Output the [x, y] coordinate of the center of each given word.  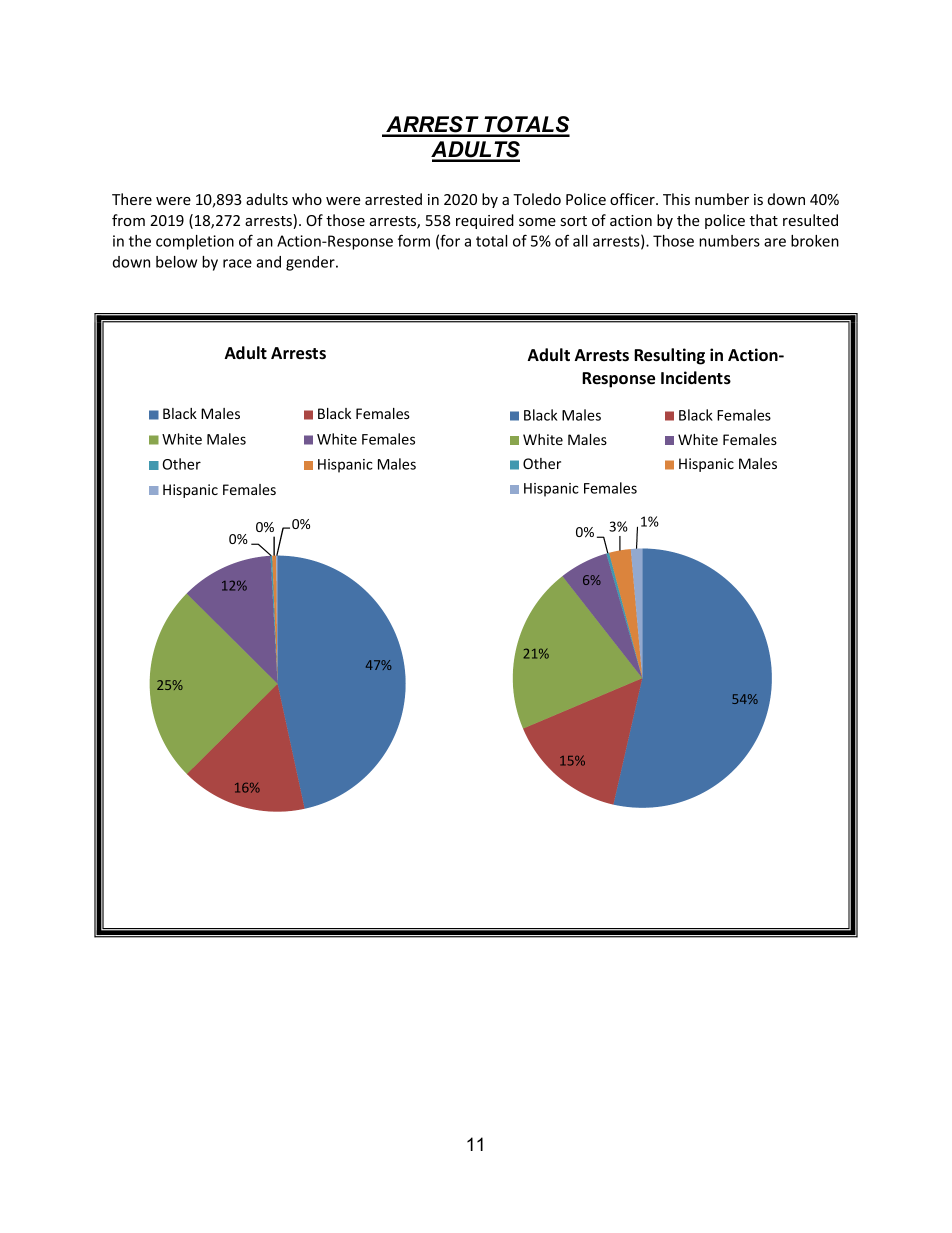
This [676, 199]
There [132, 199]
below [176, 262]
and [268, 262]
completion [195, 242]
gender [311, 263]
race [237, 263]
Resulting [669, 356]
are [775, 242]
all [580, 241]
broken [815, 241]
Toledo [537, 199]
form [414, 240]
